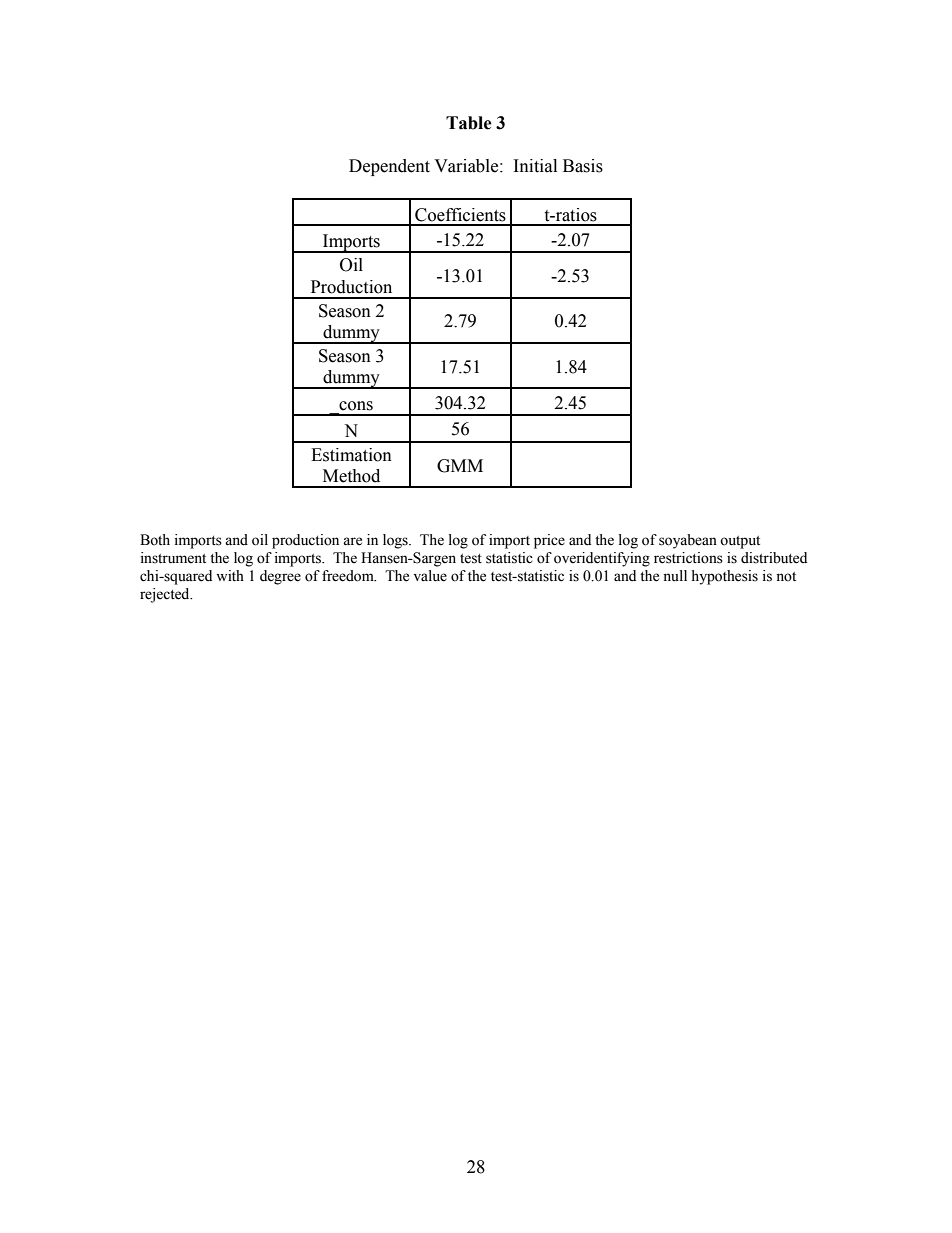  Describe the element at coordinates (460, 466) in the screenshot. I see `GMM` at that location.
